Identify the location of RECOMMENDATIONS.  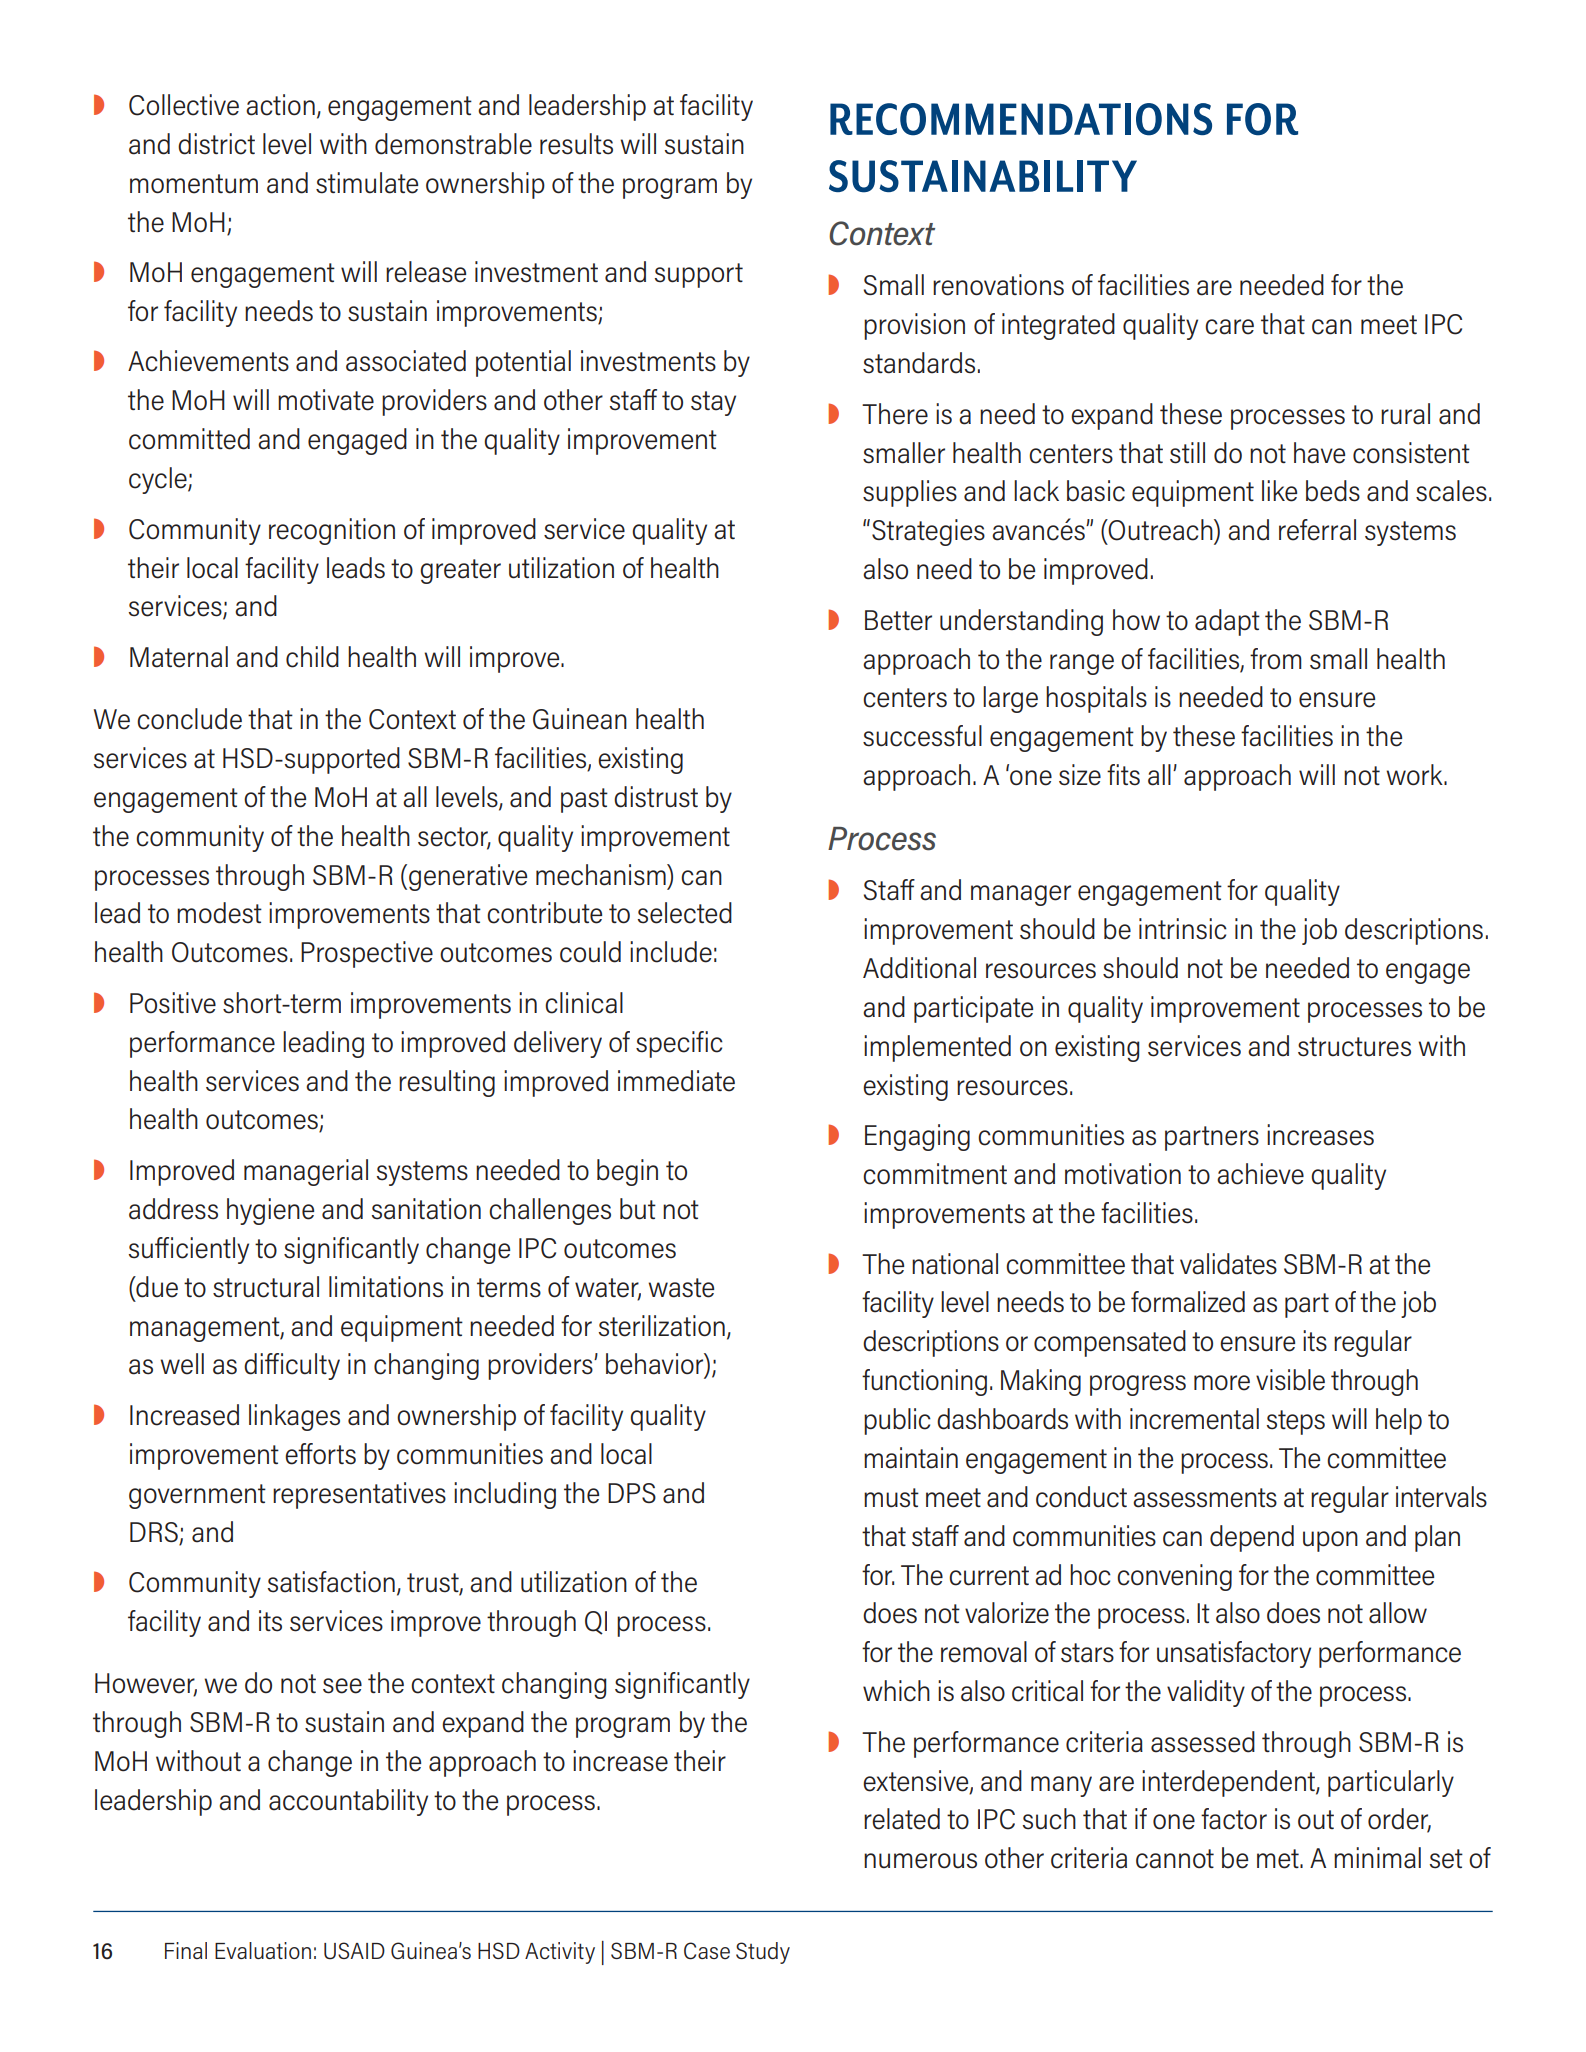
(1021, 119).
